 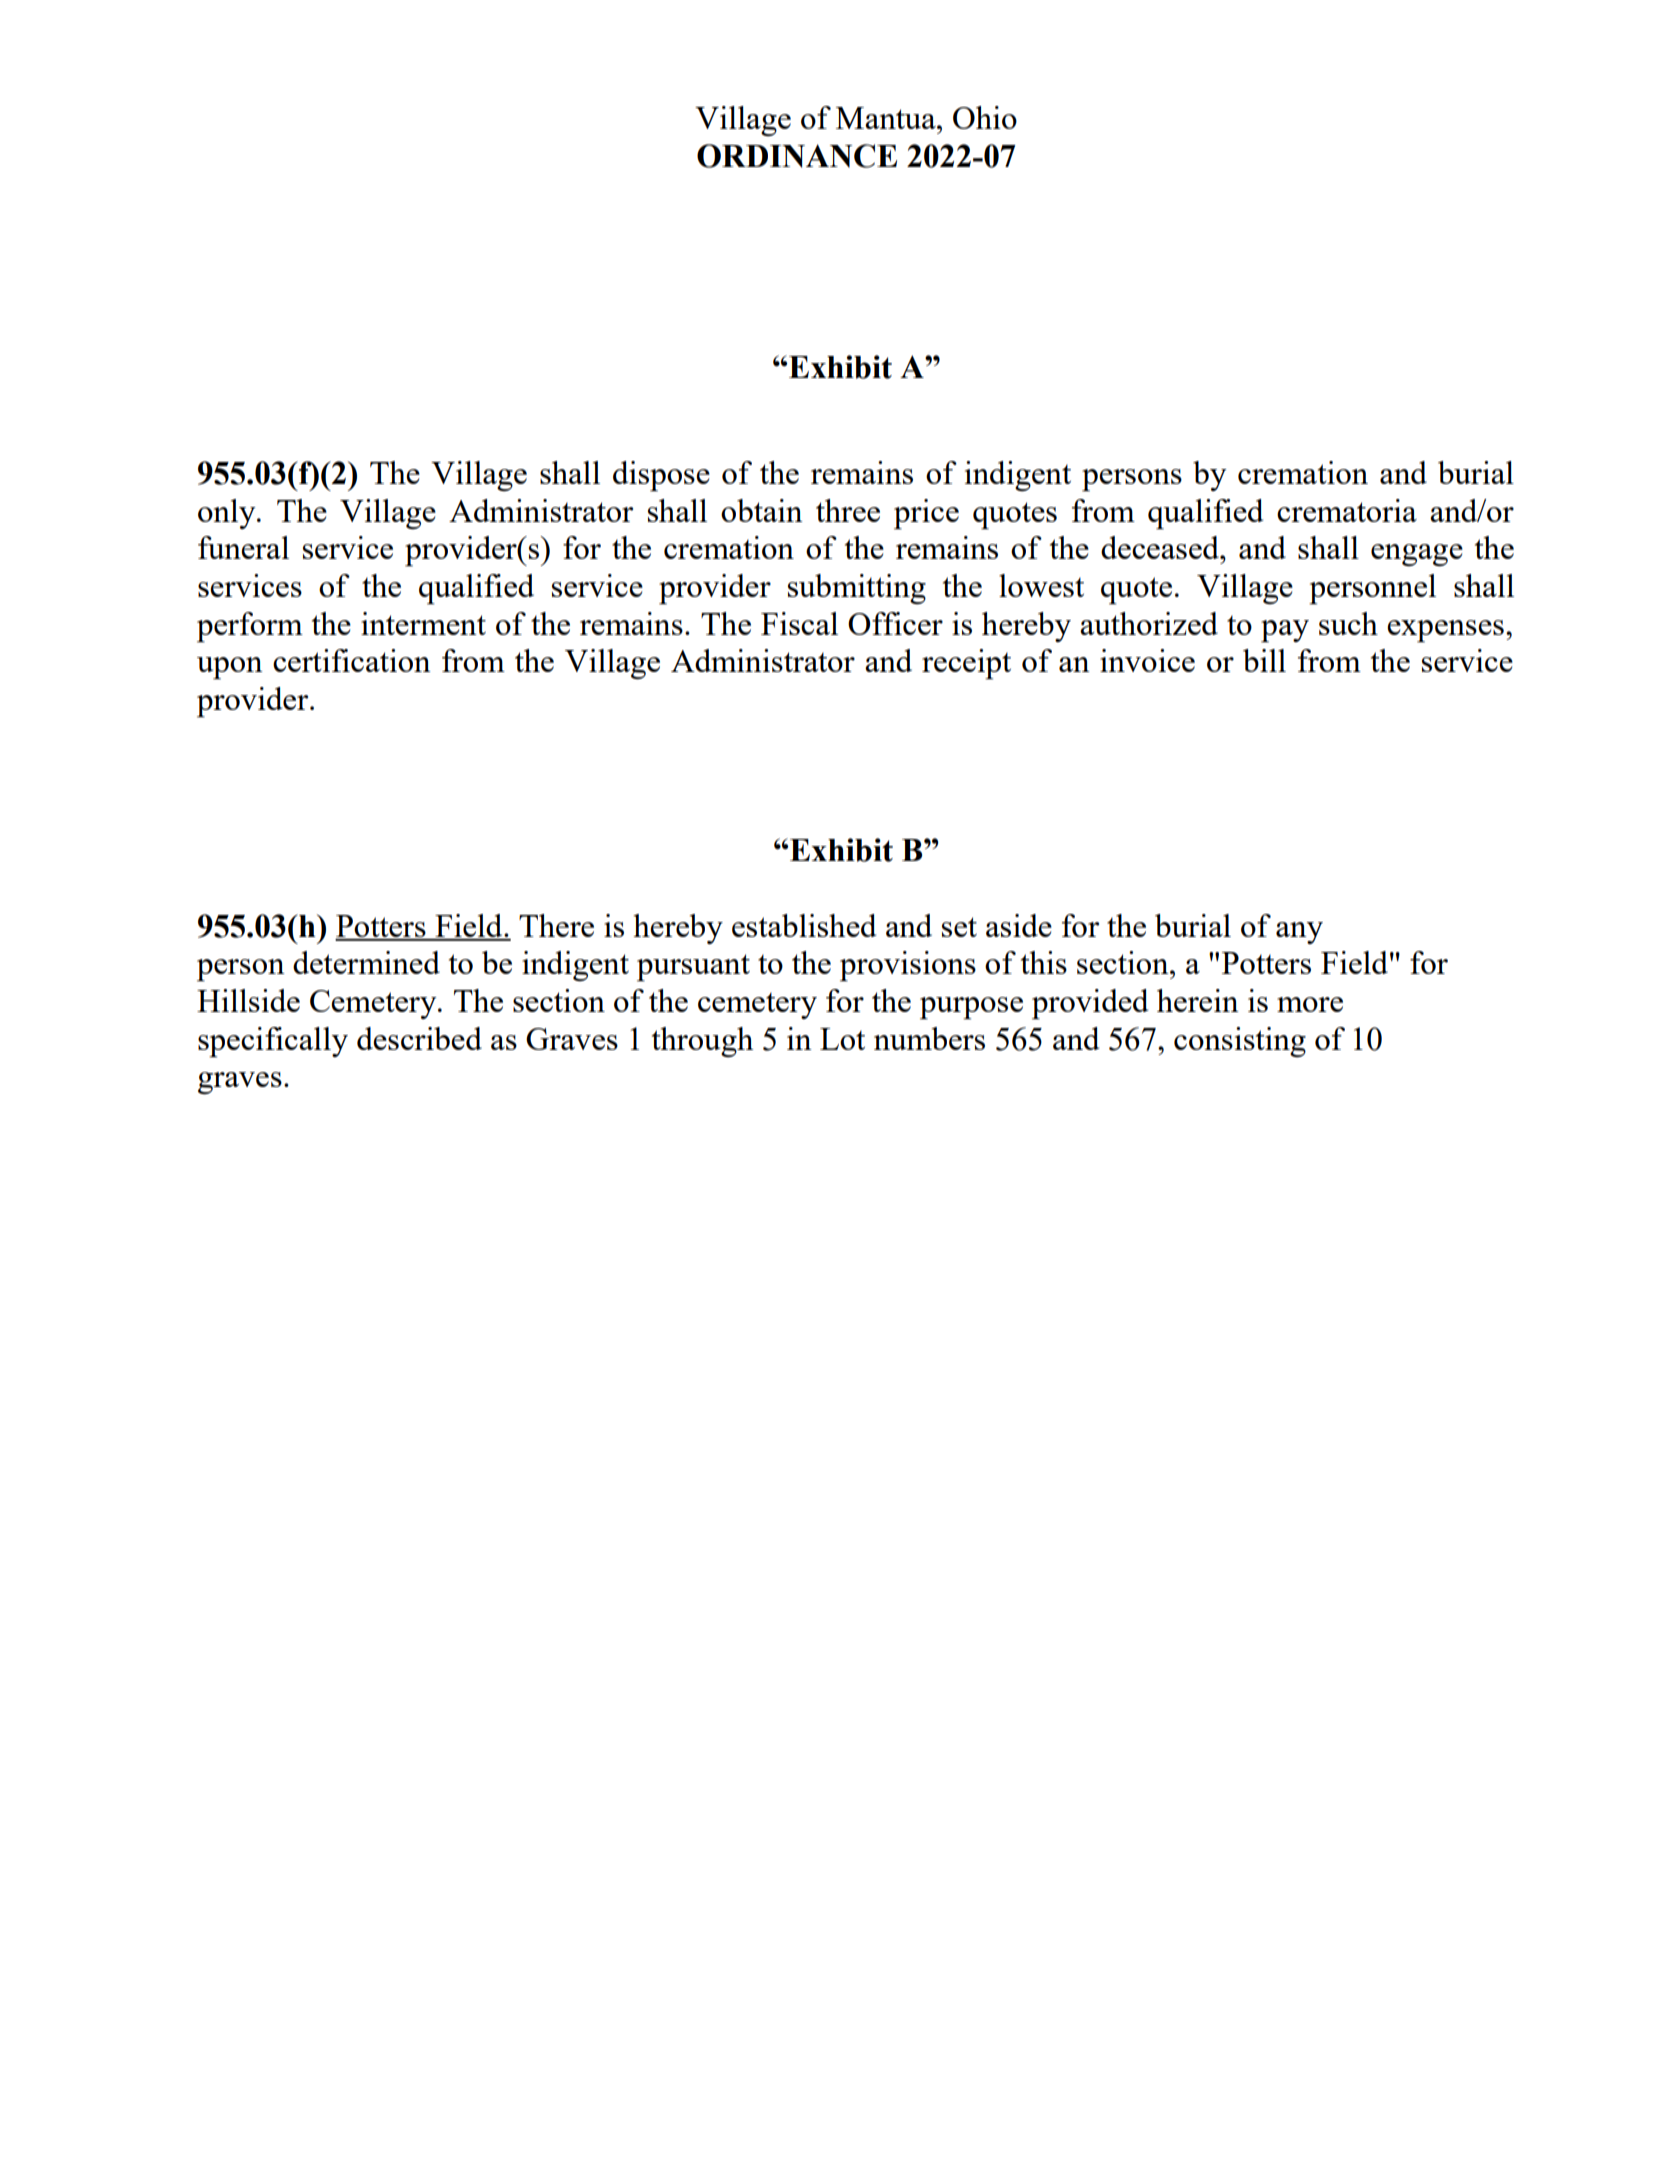 I want to click on submitting, so click(x=857, y=589).
